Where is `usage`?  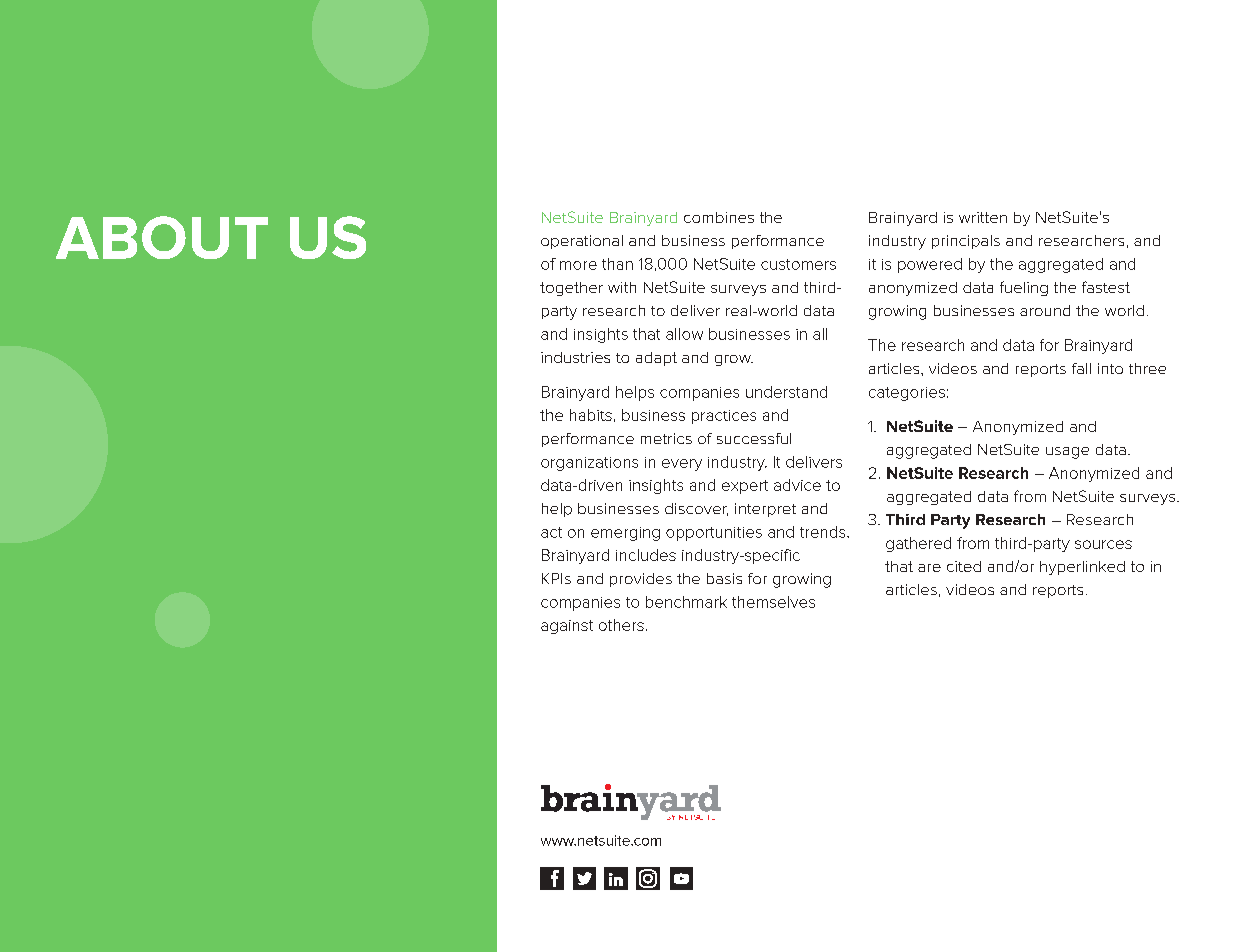 usage is located at coordinates (1067, 453).
